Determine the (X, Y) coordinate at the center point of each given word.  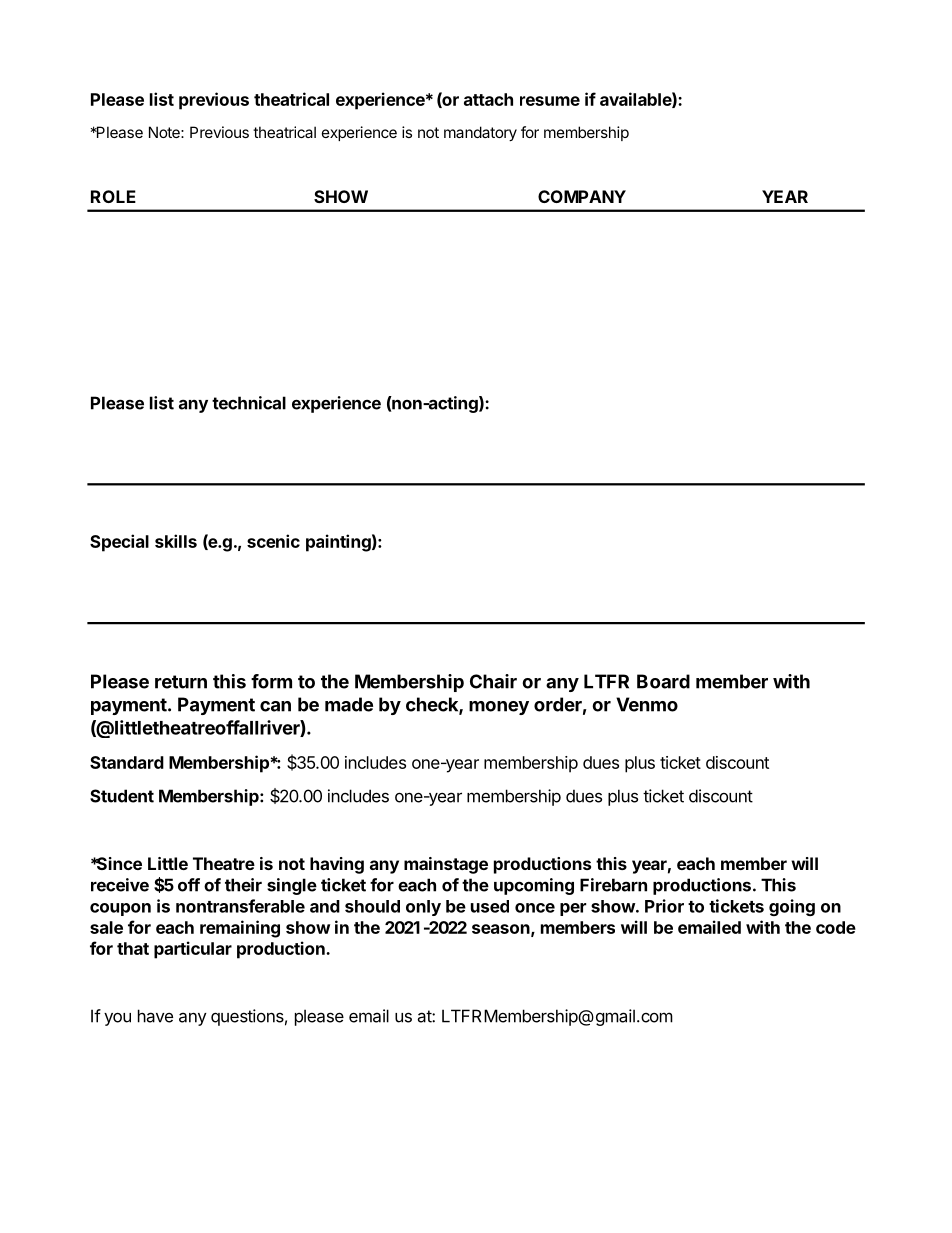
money (499, 708)
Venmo (647, 704)
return (181, 682)
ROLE (113, 196)
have (155, 1016)
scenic (273, 541)
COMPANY (582, 196)
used (490, 906)
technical (249, 403)
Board (663, 681)
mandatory (480, 133)
